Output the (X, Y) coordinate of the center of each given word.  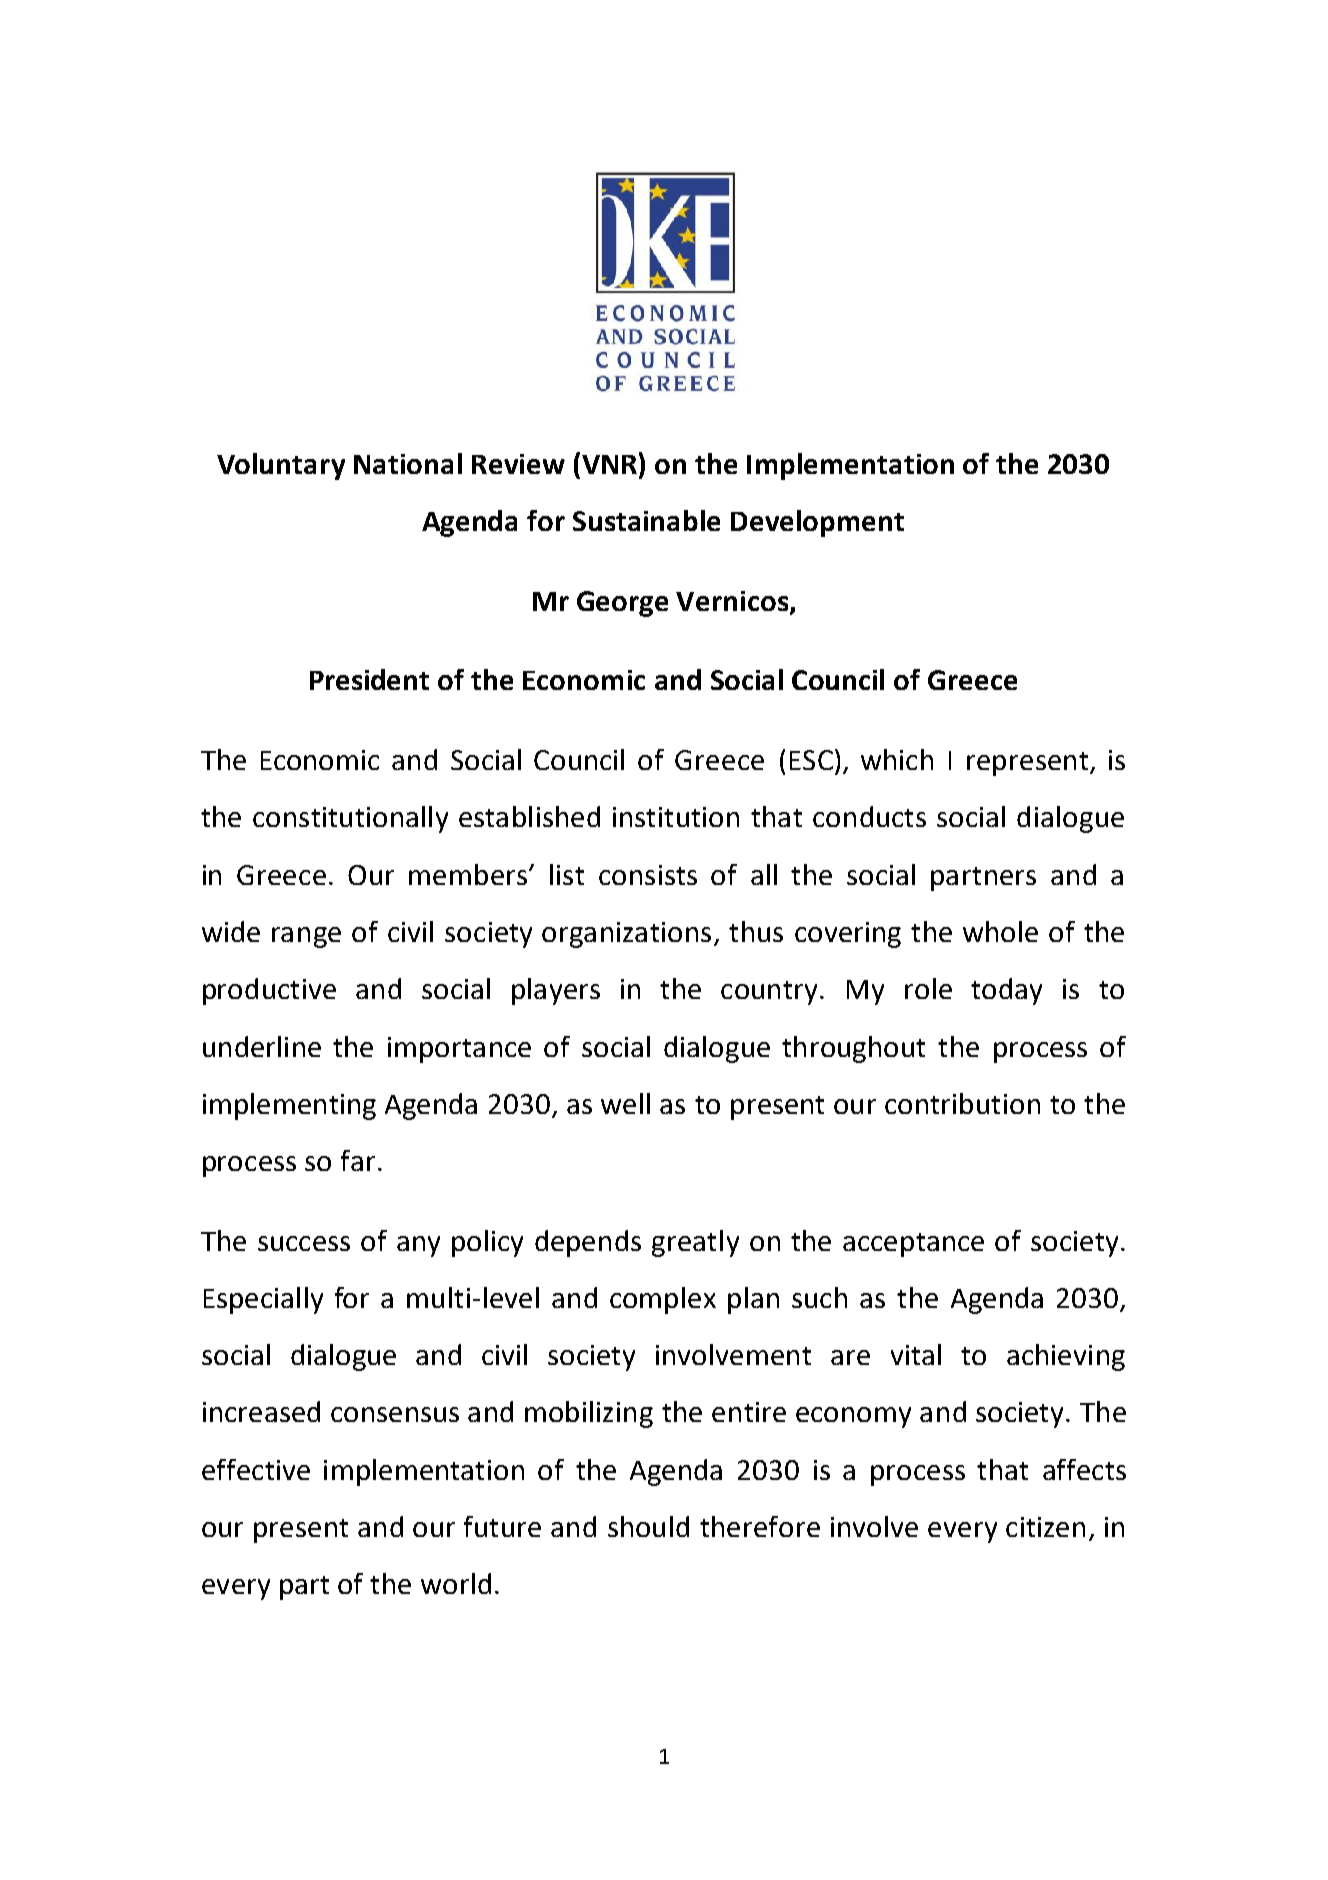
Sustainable (646, 520)
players (556, 991)
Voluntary (281, 466)
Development (817, 523)
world (456, 1583)
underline (262, 1046)
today (1006, 991)
